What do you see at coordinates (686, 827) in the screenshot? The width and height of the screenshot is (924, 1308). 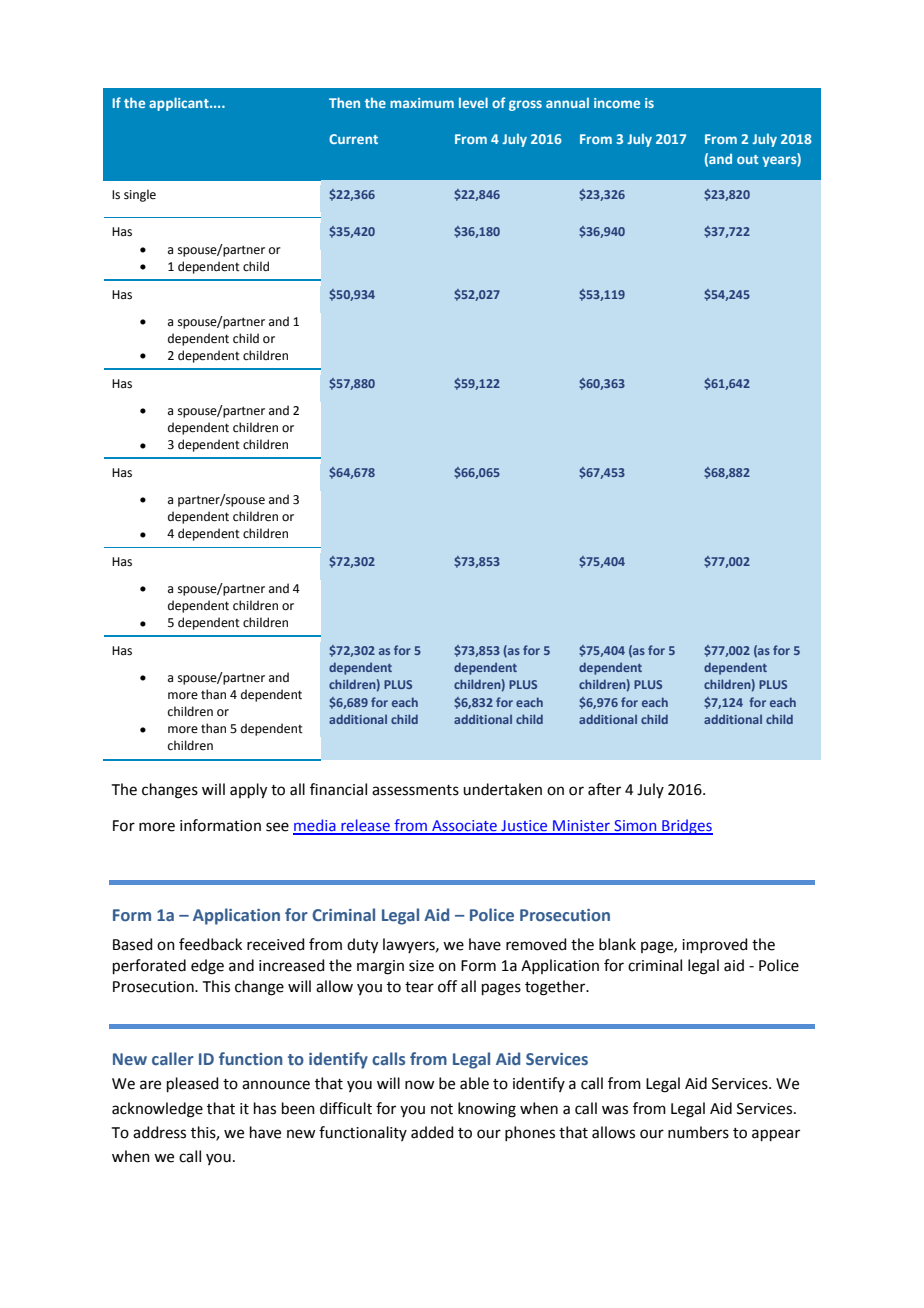 I see `Bridges` at bounding box center [686, 827].
